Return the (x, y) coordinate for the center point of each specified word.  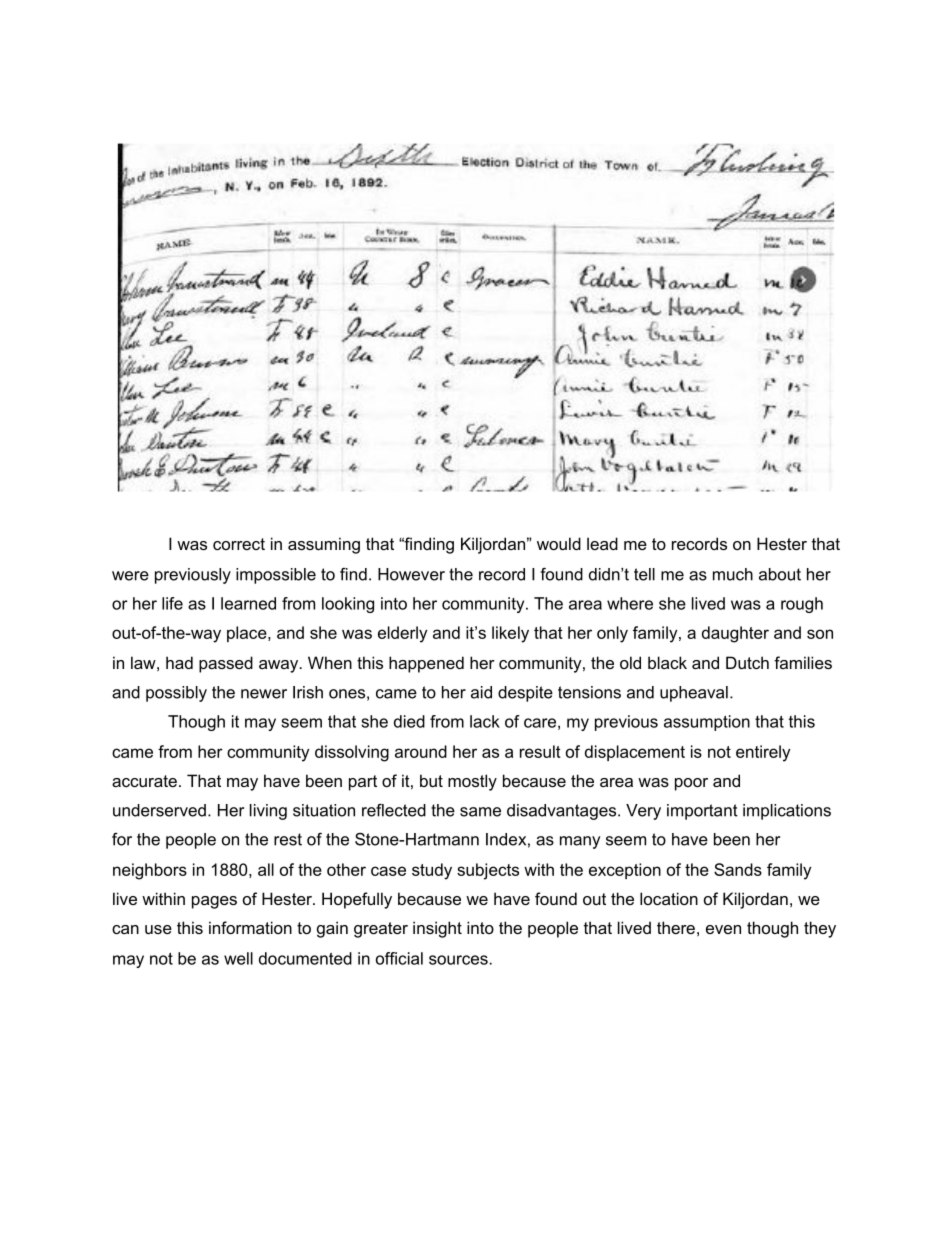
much (733, 574)
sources (459, 960)
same (480, 812)
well (238, 958)
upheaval (694, 694)
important (702, 812)
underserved (159, 810)
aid (481, 692)
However (411, 574)
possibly (176, 694)
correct (239, 544)
